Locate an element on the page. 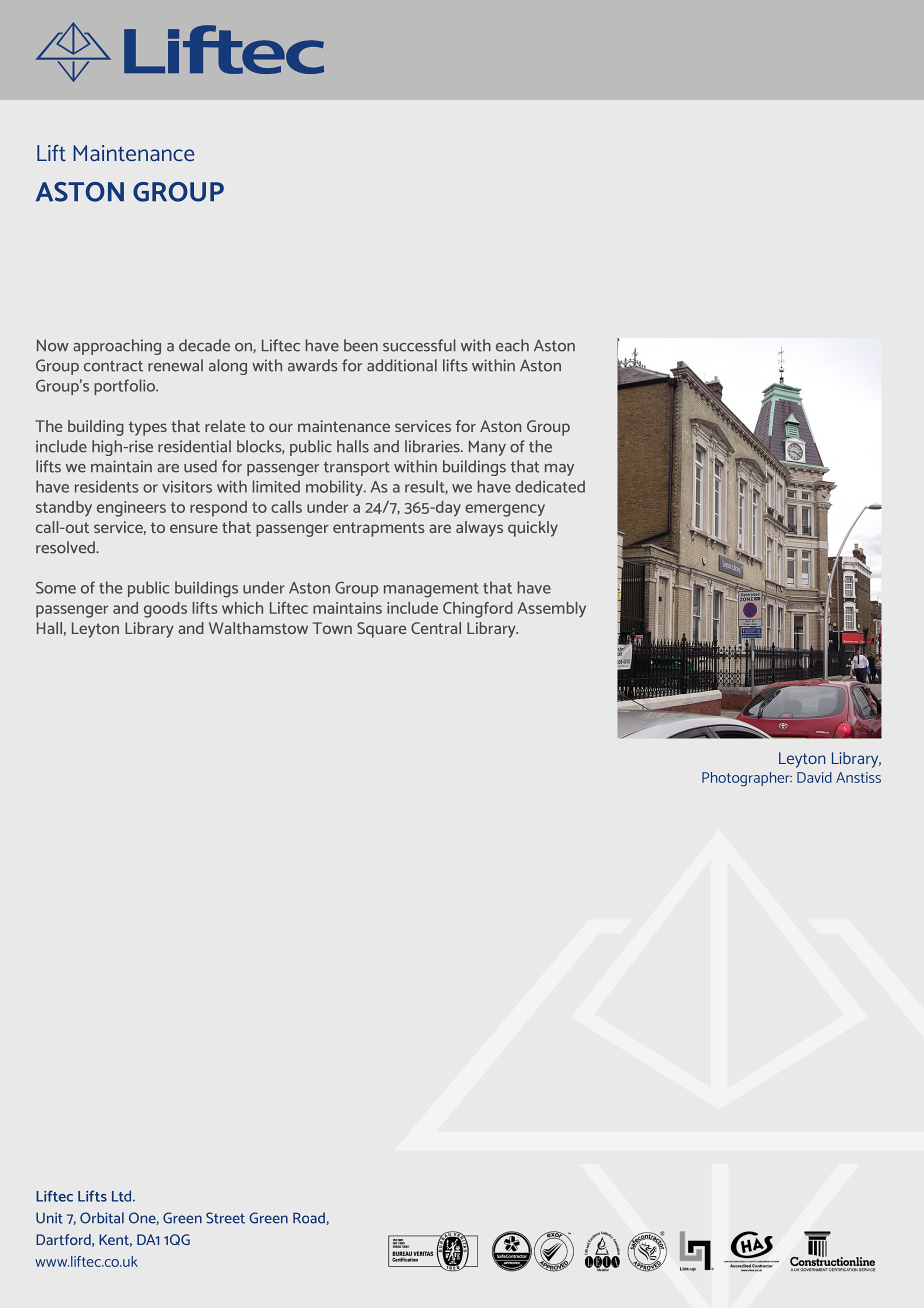 The width and height of the document is (924, 1308). Photographer is located at coordinates (747, 779).
